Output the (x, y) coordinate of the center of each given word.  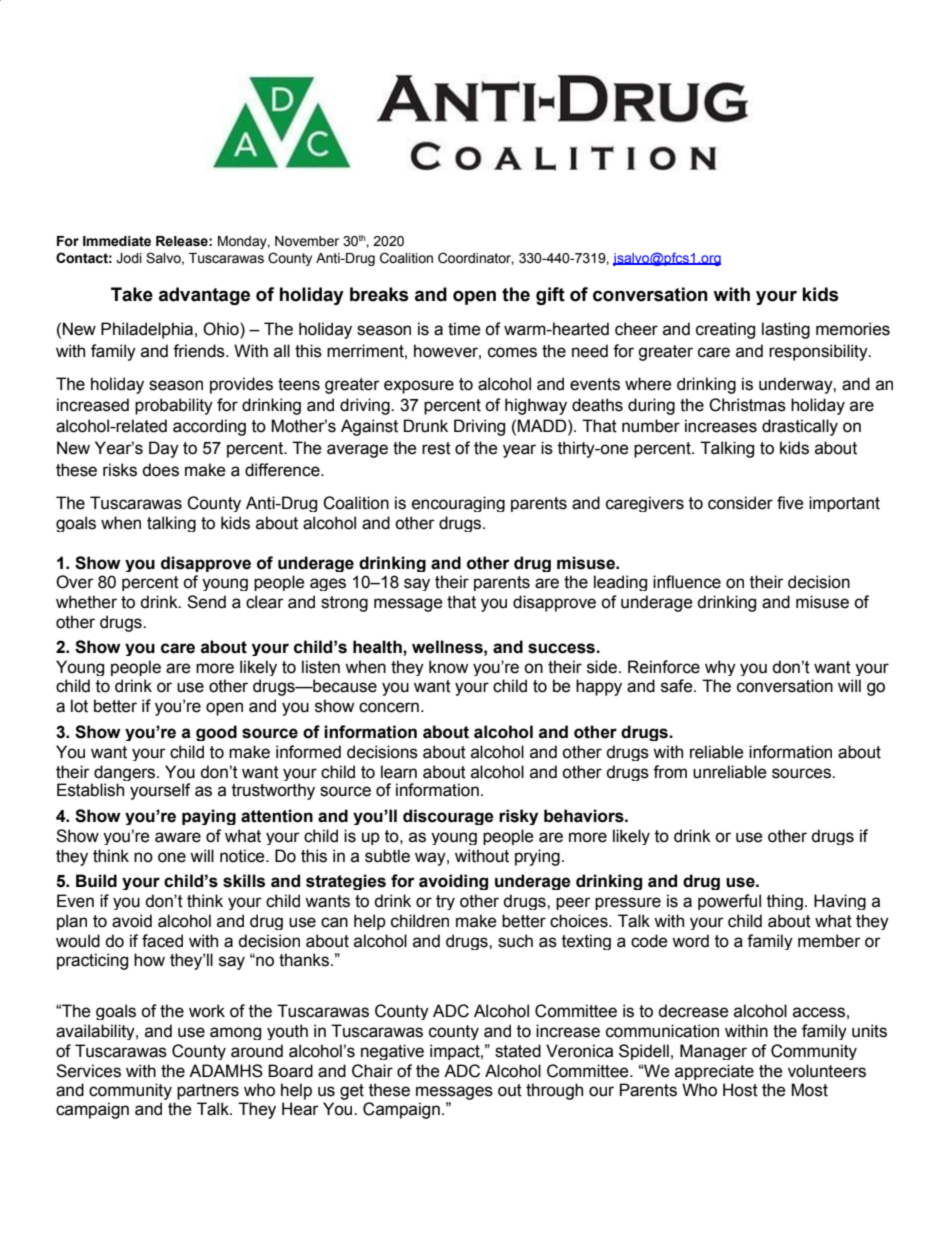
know (448, 667)
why (720, 668)
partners (208, 1092)
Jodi (129, 258)
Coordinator (476, 258)
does (160, 470)
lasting (786, 330)
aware (178, 837)
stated (518, 1051)
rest (436, 448)
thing (785, 902)
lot (79, 706)
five (790, 503)
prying (537, 857)
